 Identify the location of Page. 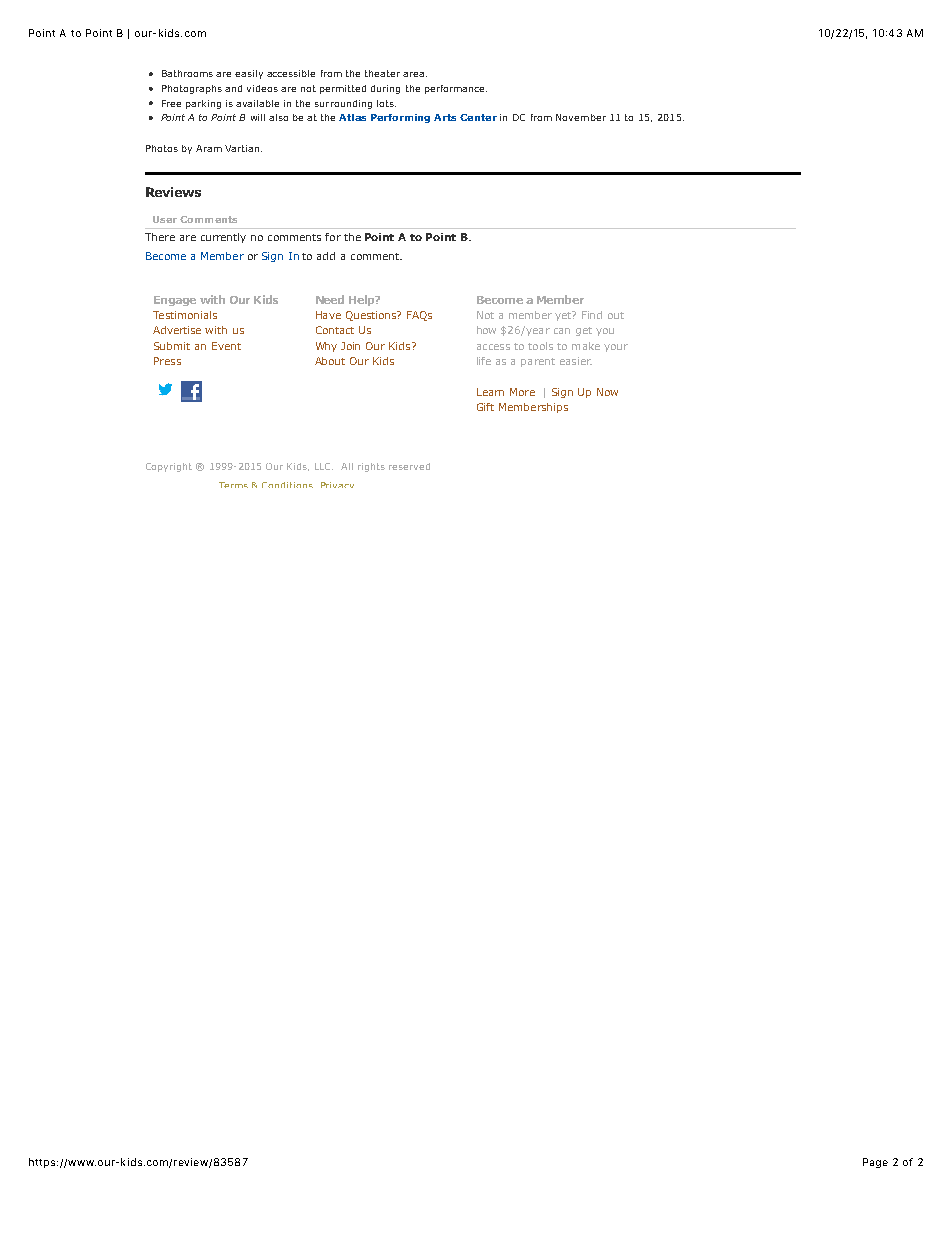
(875, 1163).
